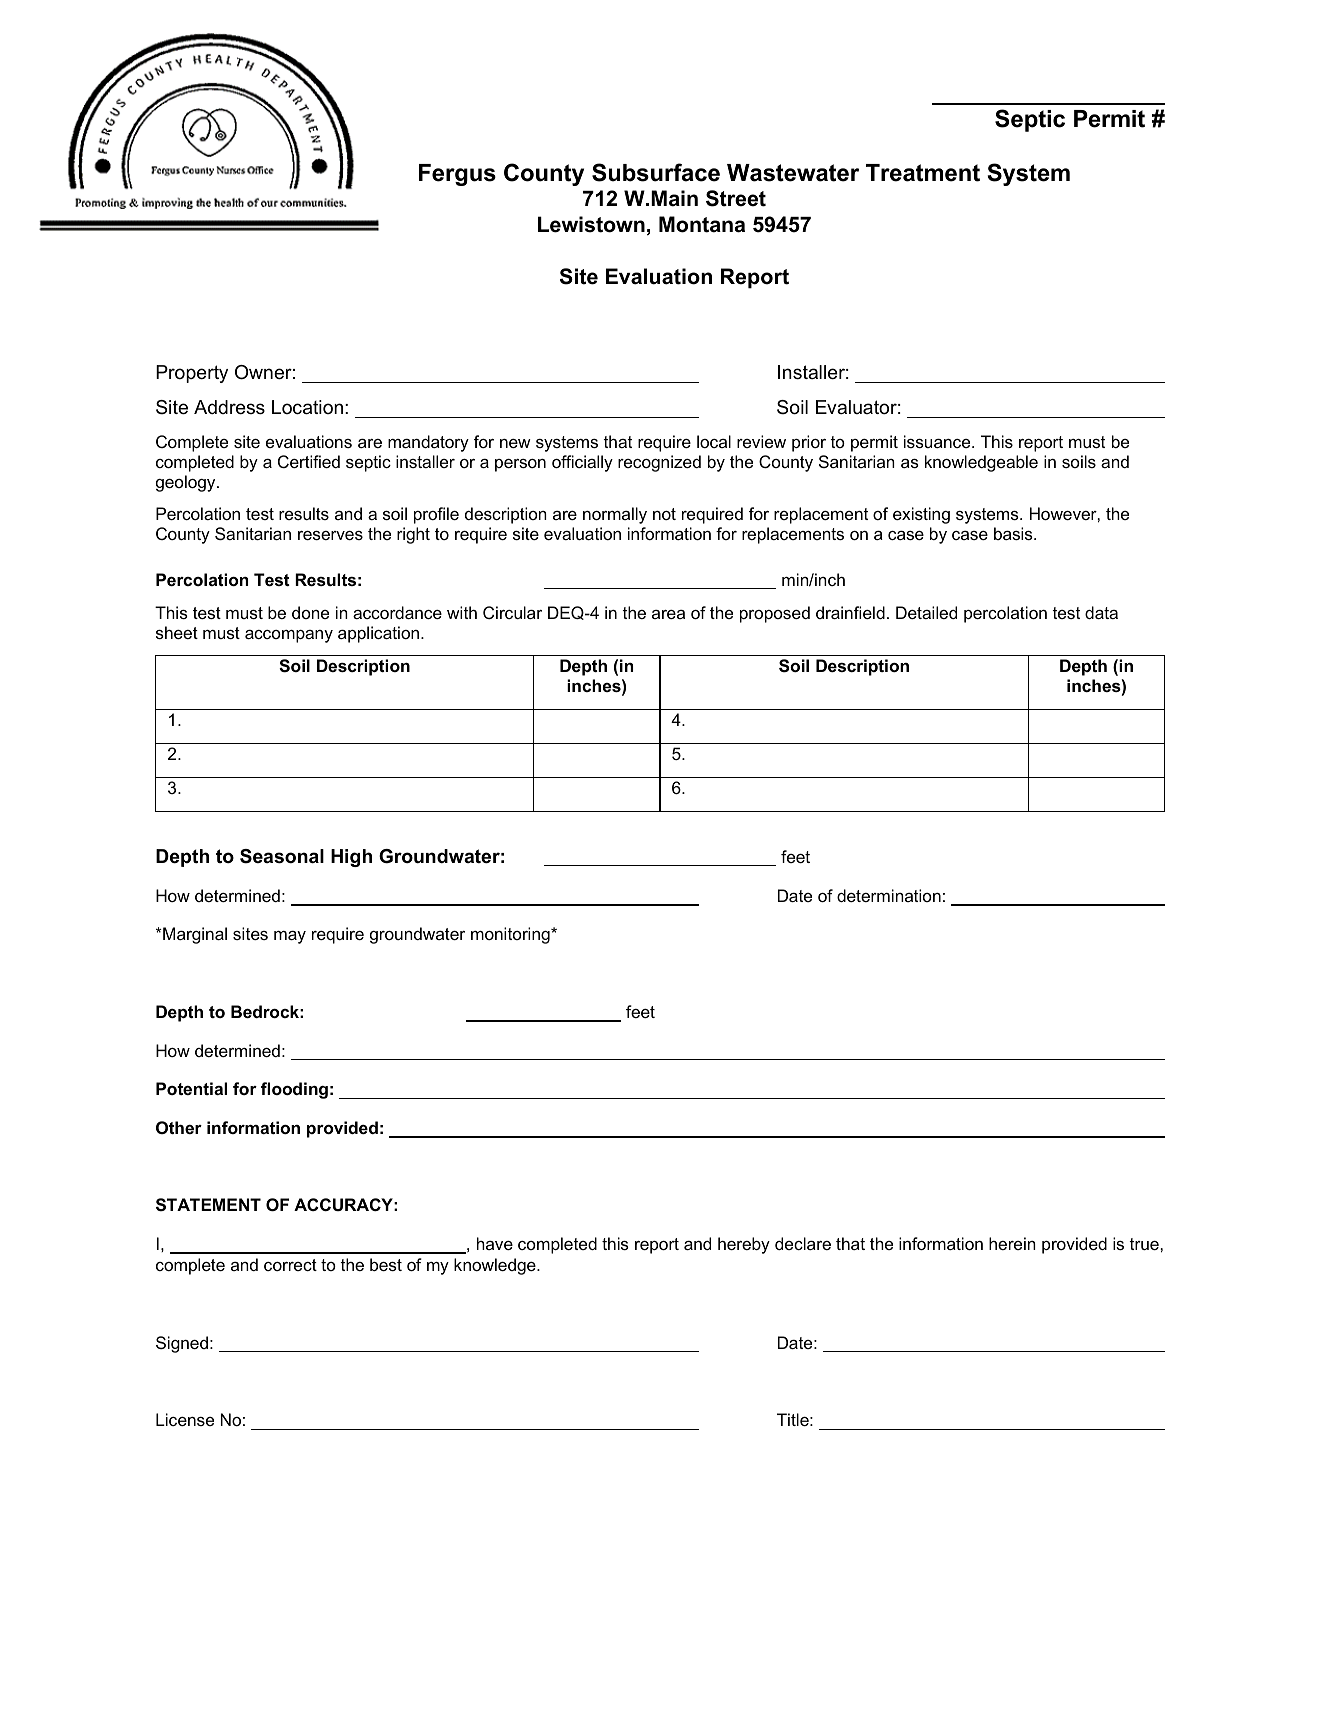 Image resolution: width=1320 pixels, height=1709 pixels. Describe the element at coordinates (185, 1419) in the screenshot. I see `License` at that location.
